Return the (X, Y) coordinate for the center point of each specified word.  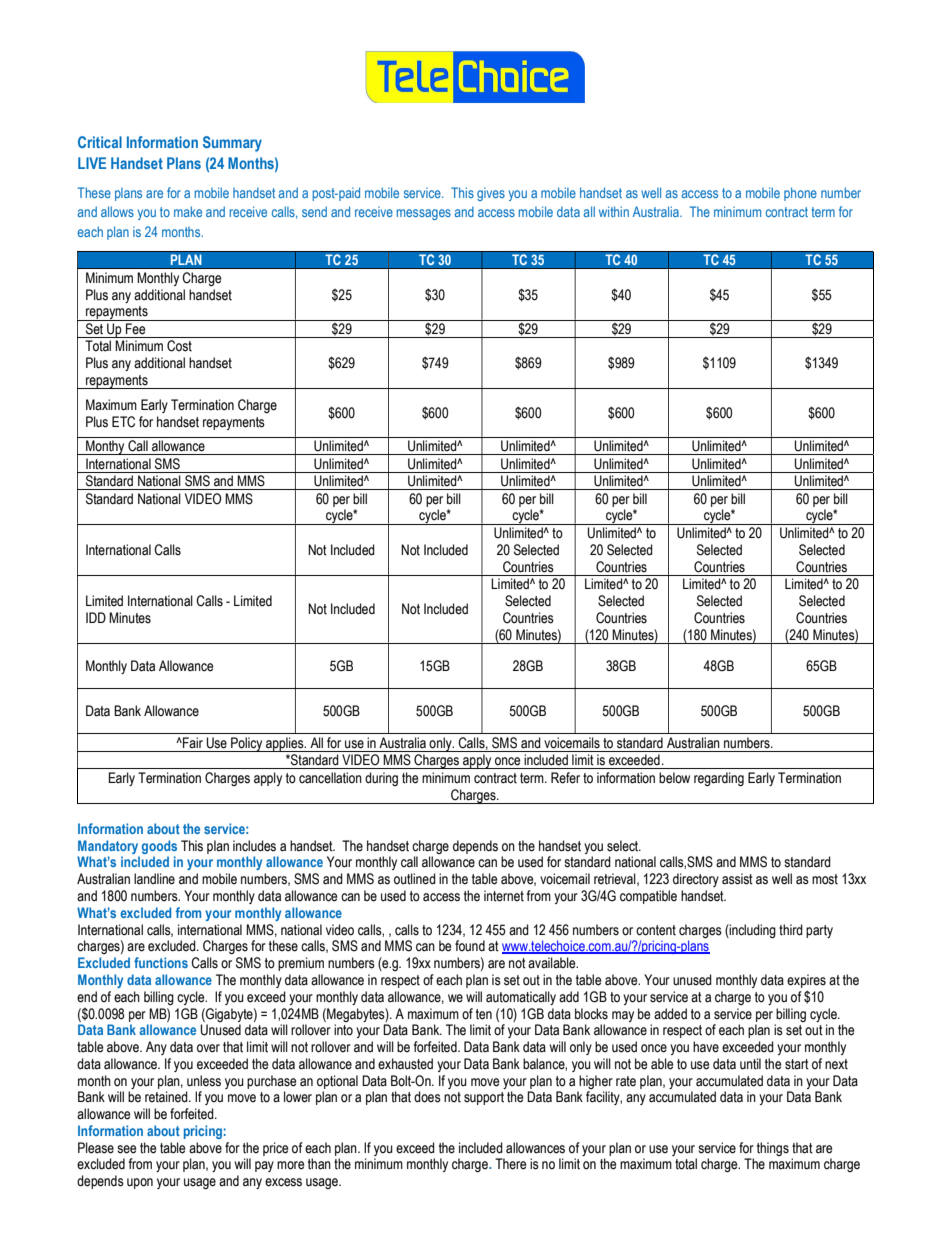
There (510, 1164)
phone (800, 194)
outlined (415, 879)
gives (491, 194)
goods (159, 847)
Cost (179, 346)
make (188, 211)
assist (737, 879)
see (126, 1149)
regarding (719, 779)
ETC (123, 422)
